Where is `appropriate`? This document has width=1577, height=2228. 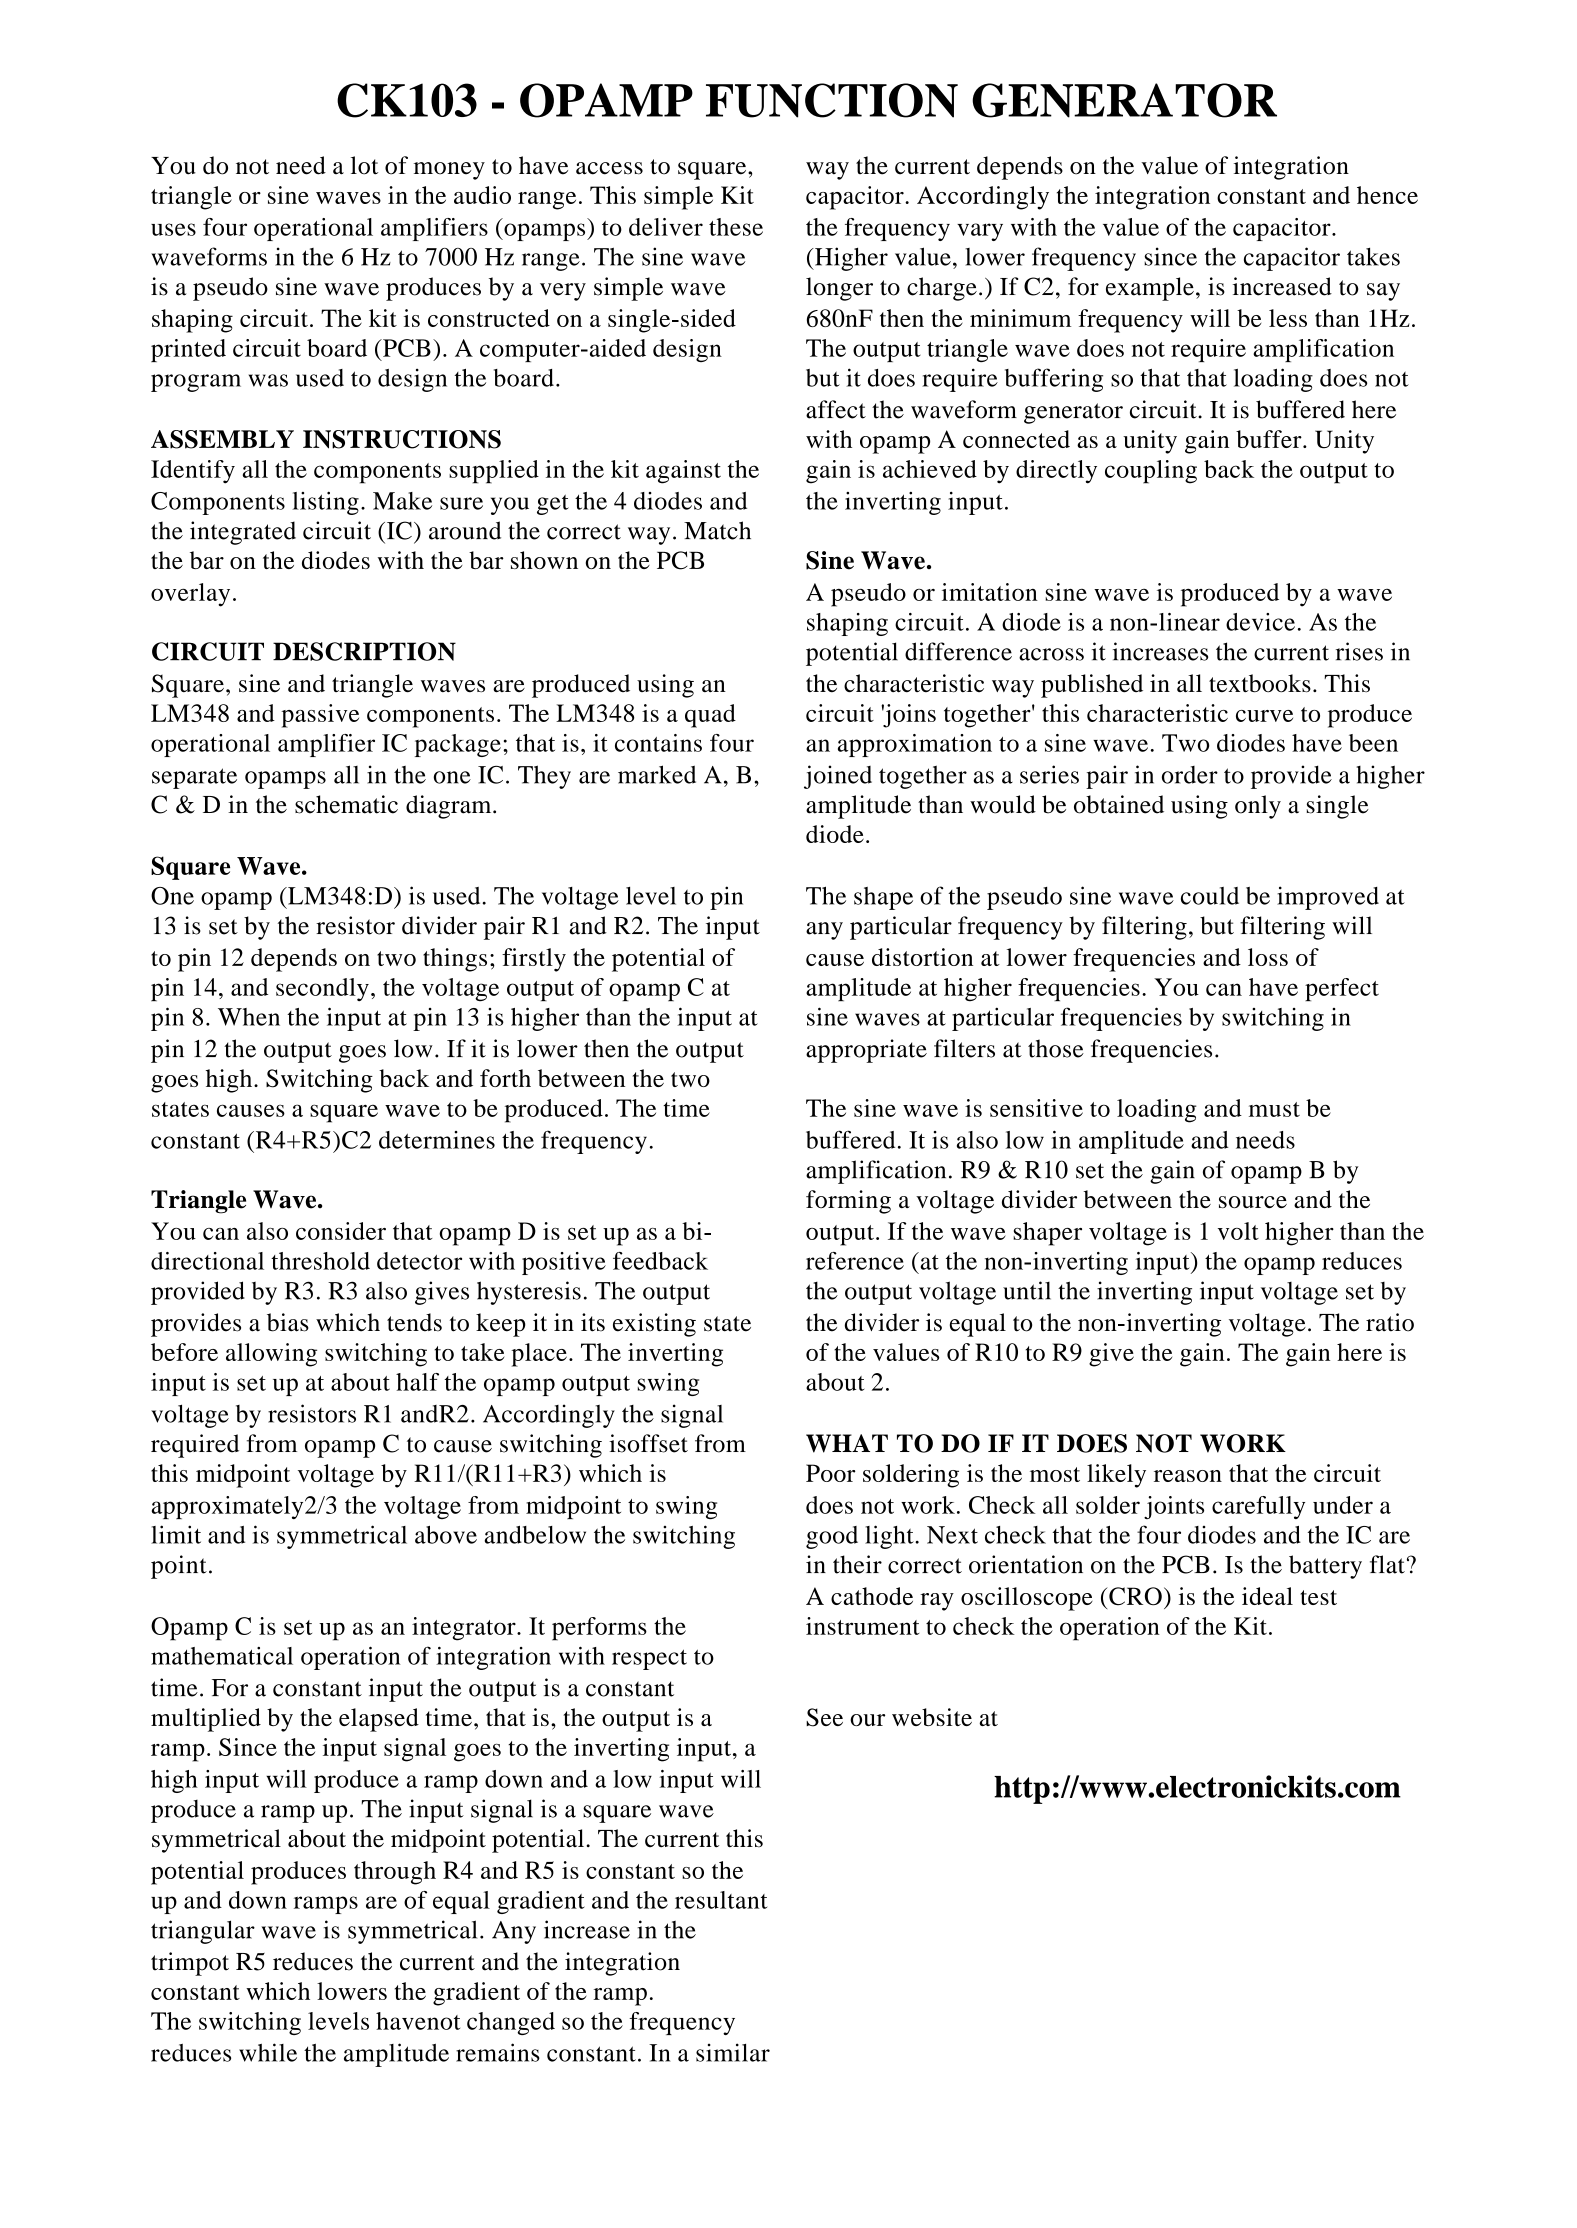
appropriate is located at coordinates (866, 1051).
